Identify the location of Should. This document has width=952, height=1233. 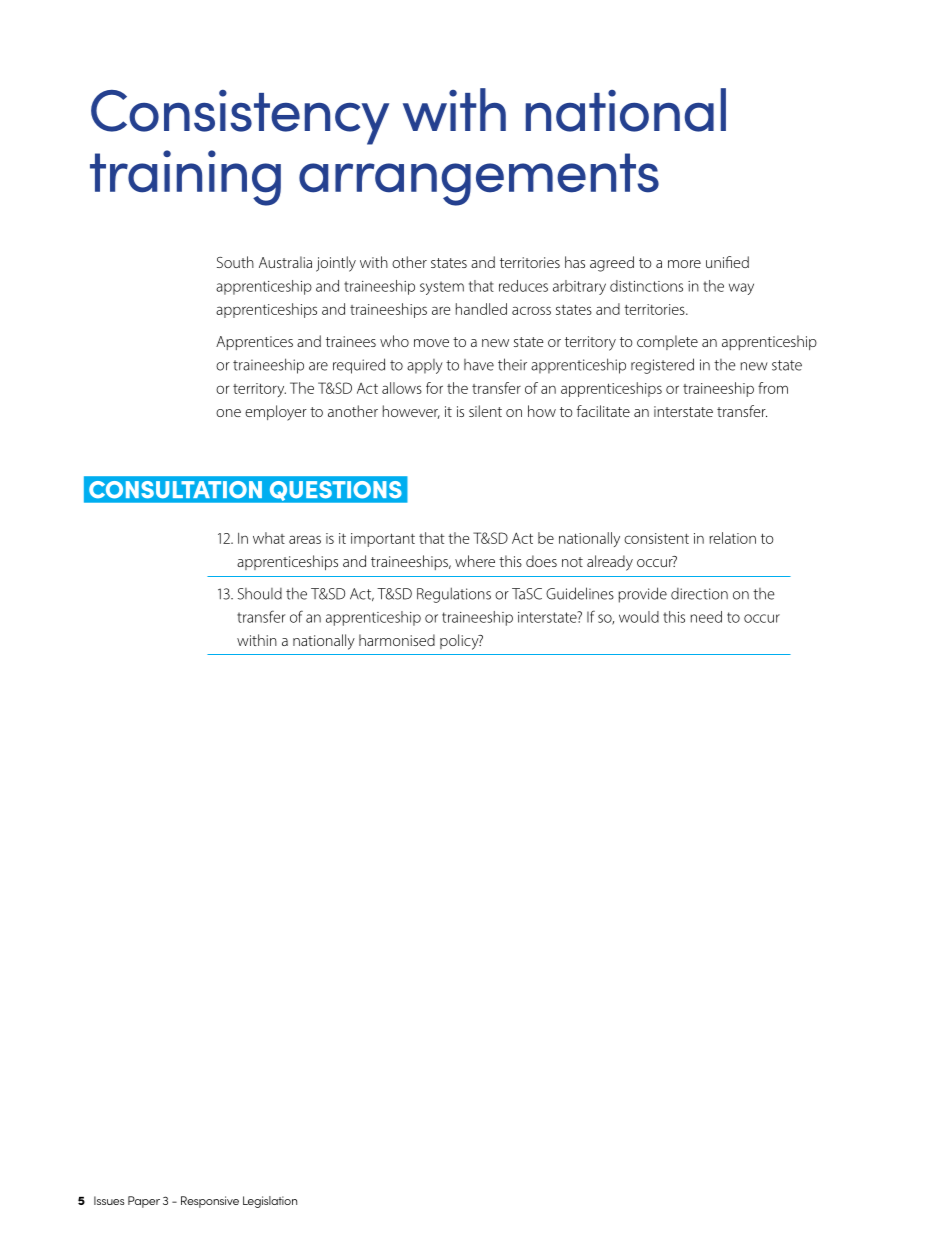
(260, 594).
